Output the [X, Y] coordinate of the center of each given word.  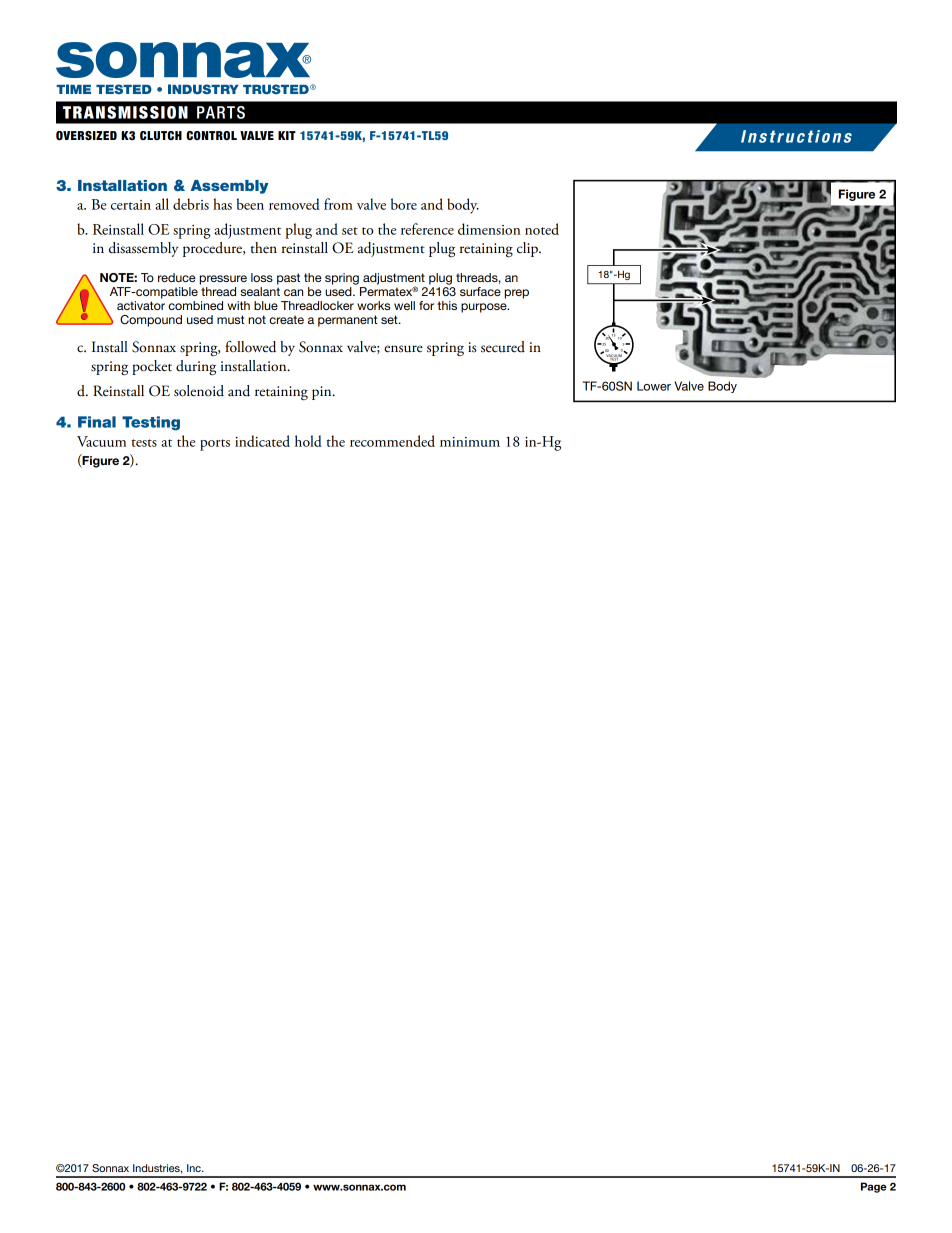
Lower [654, 386]
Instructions [796, 136]
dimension [489, 229]
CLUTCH [161, 135]
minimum [470, 442]
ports [215, 445]
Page [874, 1187]
